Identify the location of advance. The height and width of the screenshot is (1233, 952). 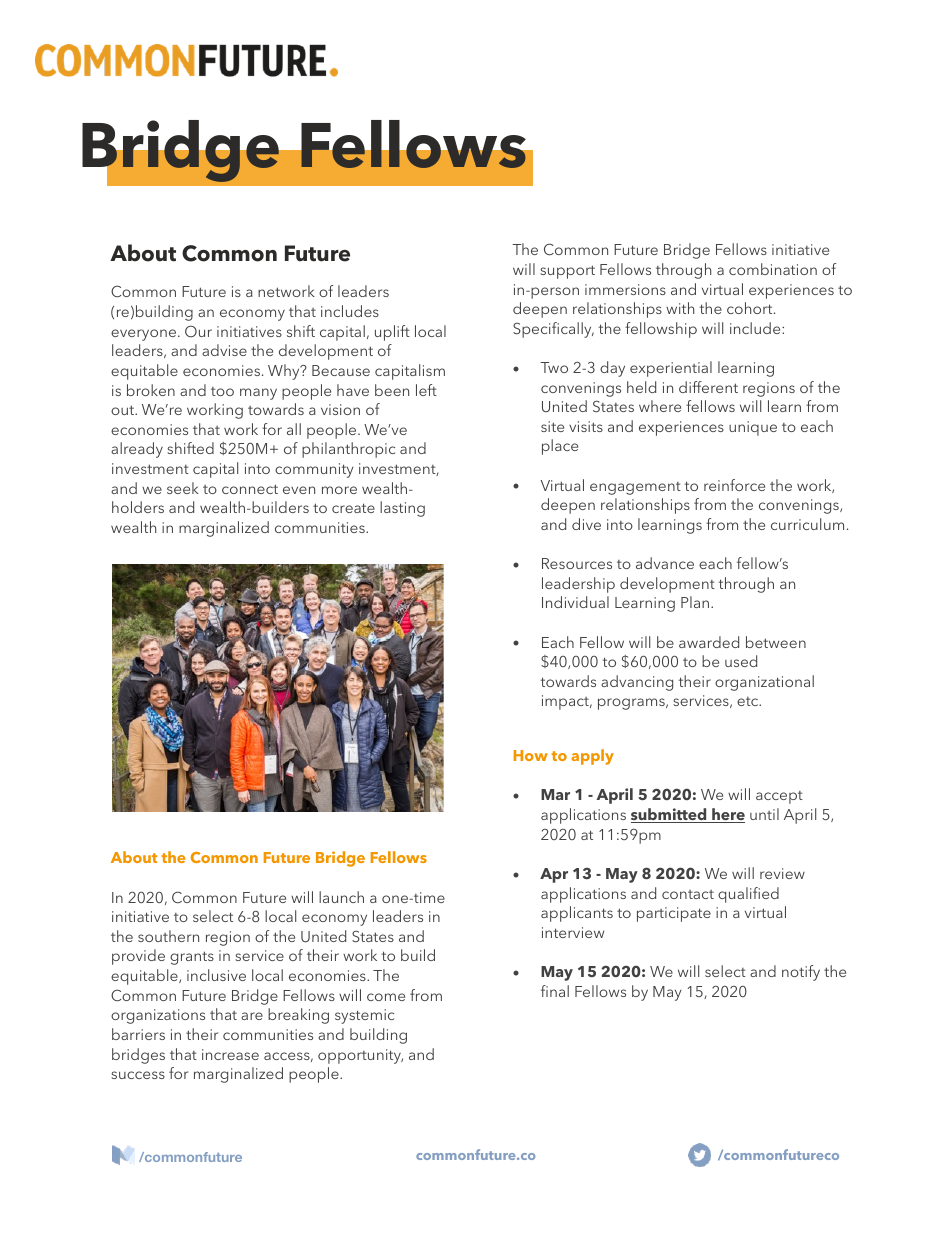
(665, 563).
